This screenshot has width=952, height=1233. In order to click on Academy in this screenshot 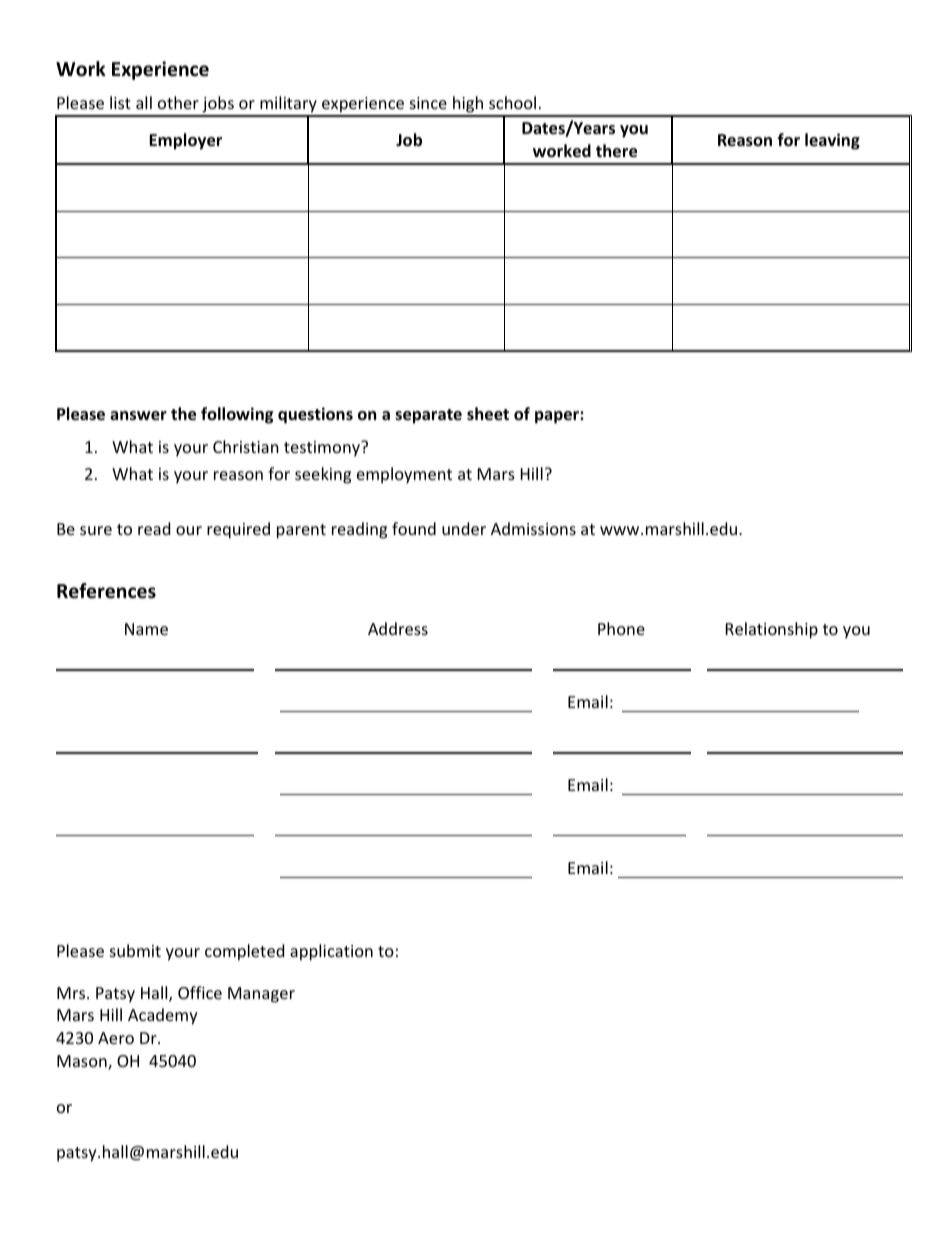, I will do `click(163, 1016)`.
